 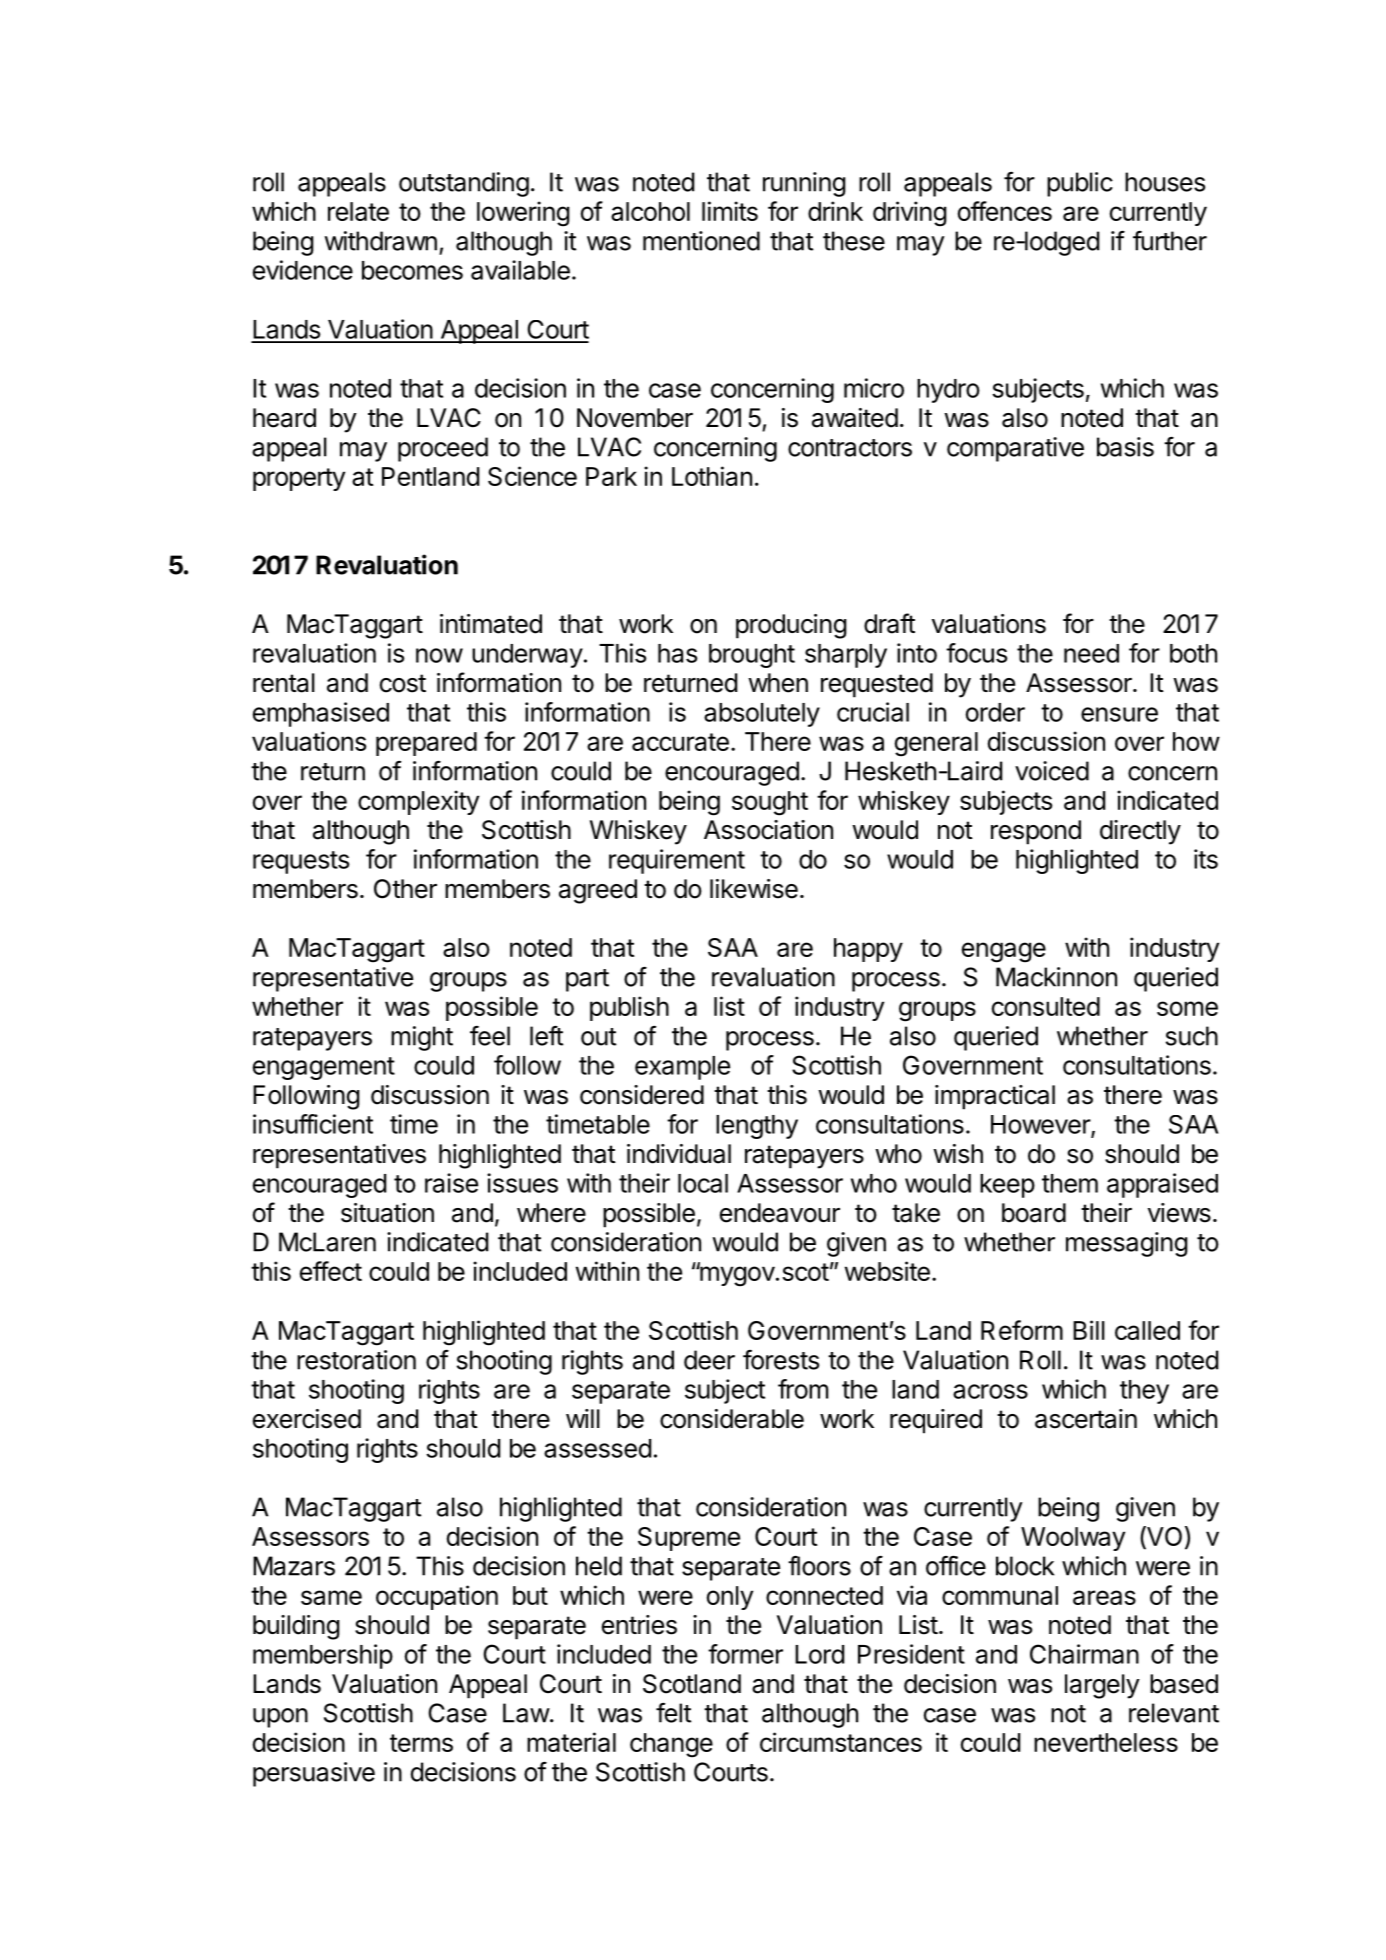 What do you see at coordinates (1056, 977) in the page?
I see `Mackinnon` at bounding box center [1056, 977].
